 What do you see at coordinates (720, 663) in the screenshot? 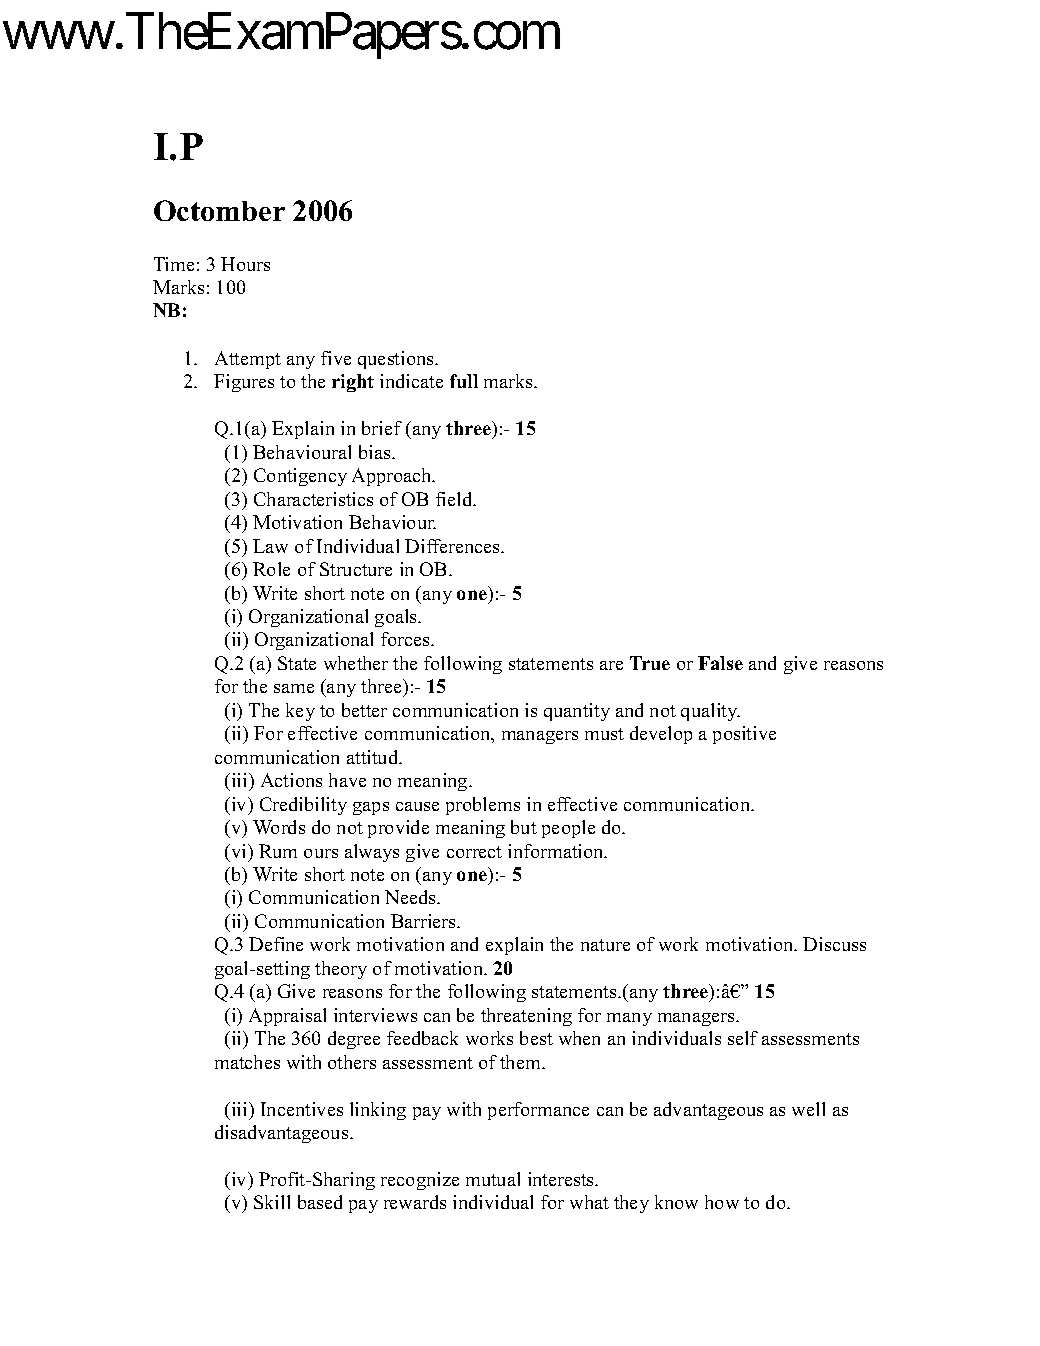
I see `False` at bounding box center [720, 663].
